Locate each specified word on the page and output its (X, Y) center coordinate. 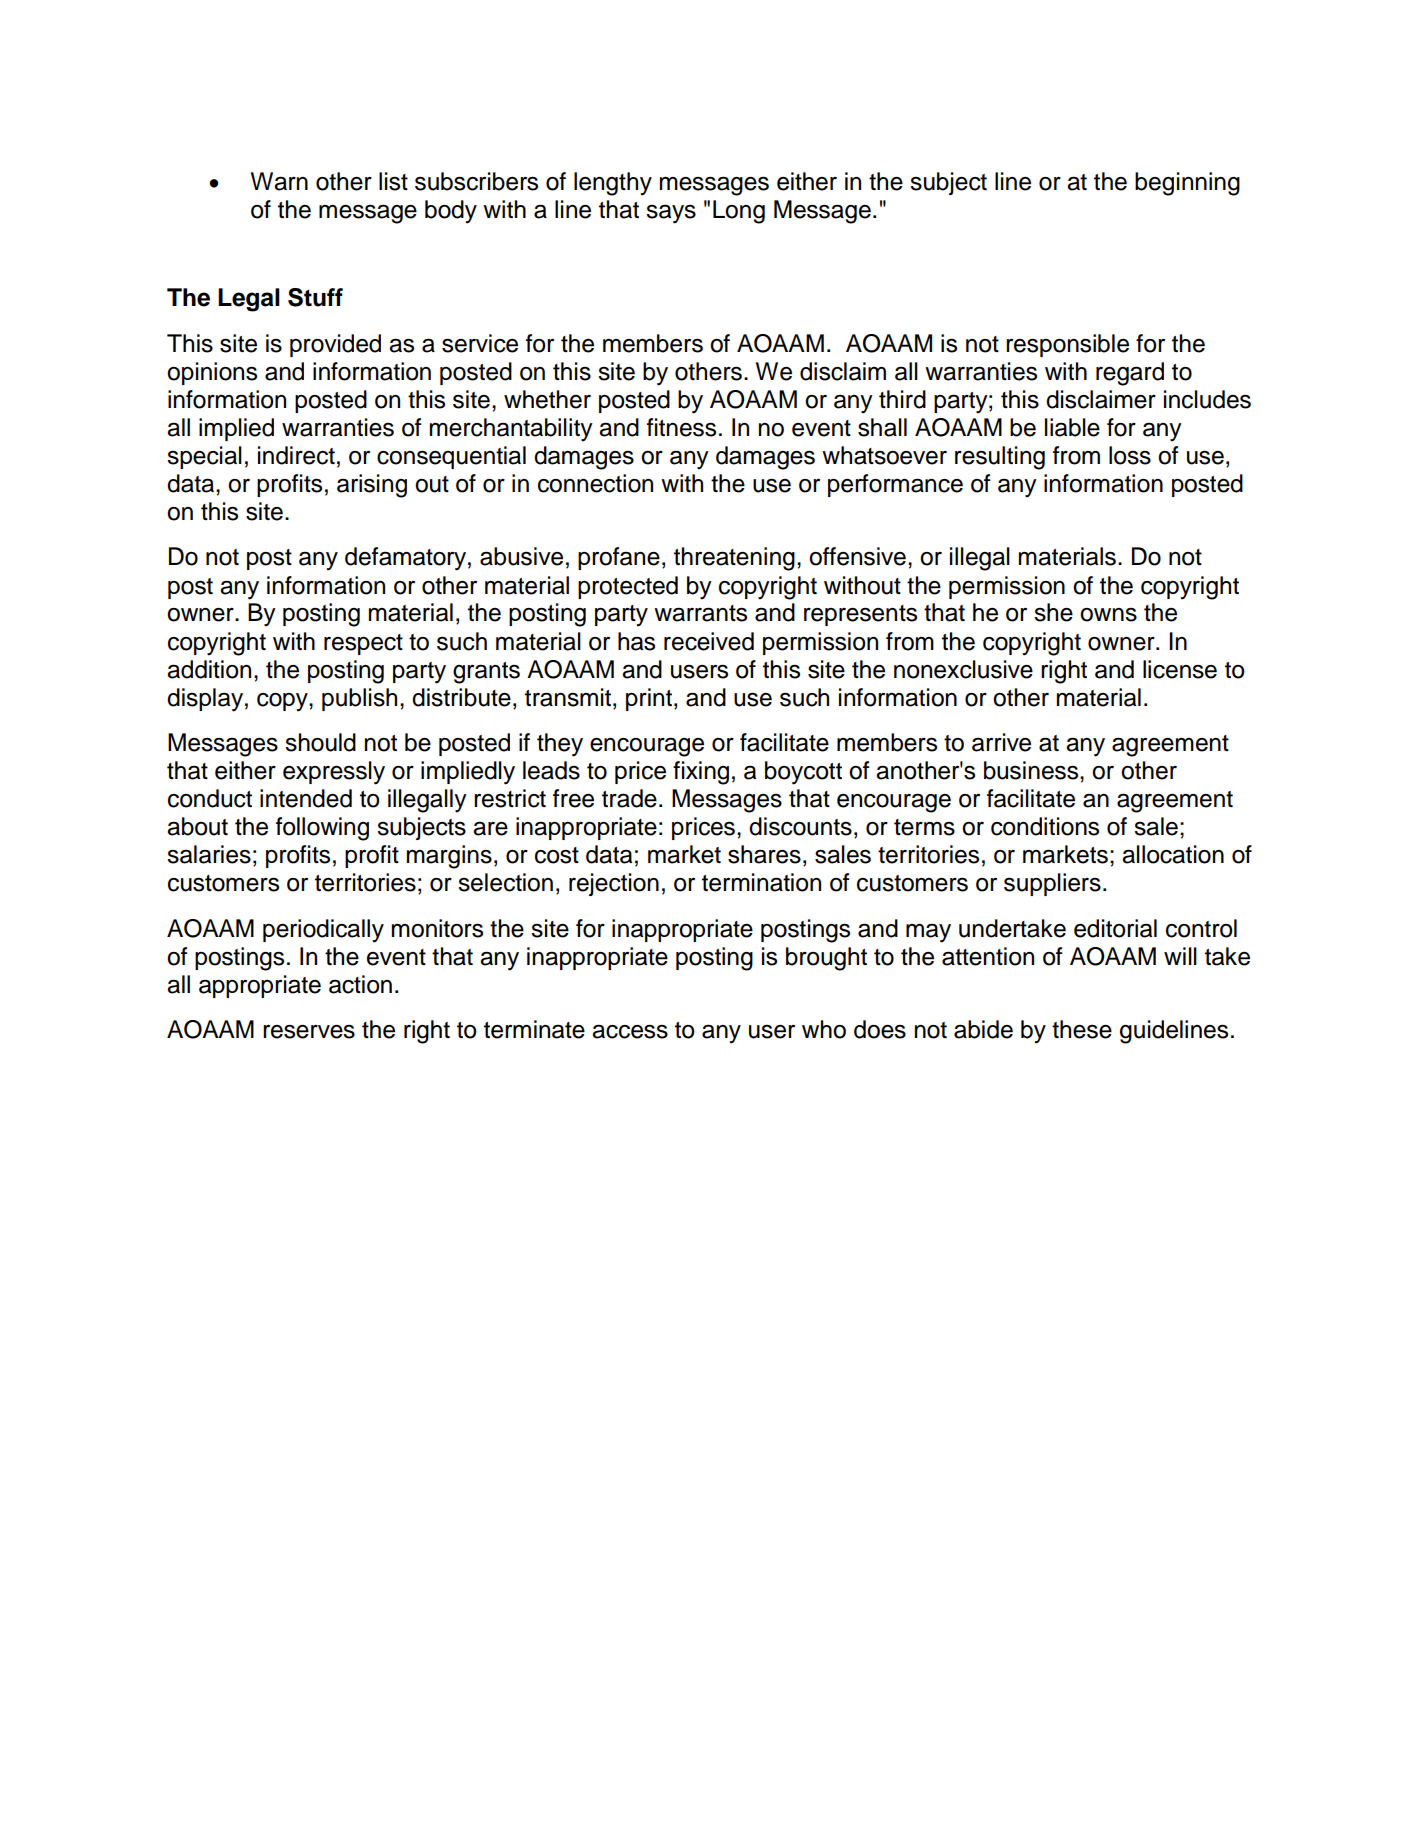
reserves (309, 1031)
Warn (279, 181)
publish (359, 699)
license (1180, 669)
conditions (1045, 826)
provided (335, 345)
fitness (681, 427)
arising (372, 486)
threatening (734, 559)
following (322, 829)
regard (1130, 374)
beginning (1187, 184)
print (650, 699)
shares (764, 854)
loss (1130, 455)
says (671, 214)
